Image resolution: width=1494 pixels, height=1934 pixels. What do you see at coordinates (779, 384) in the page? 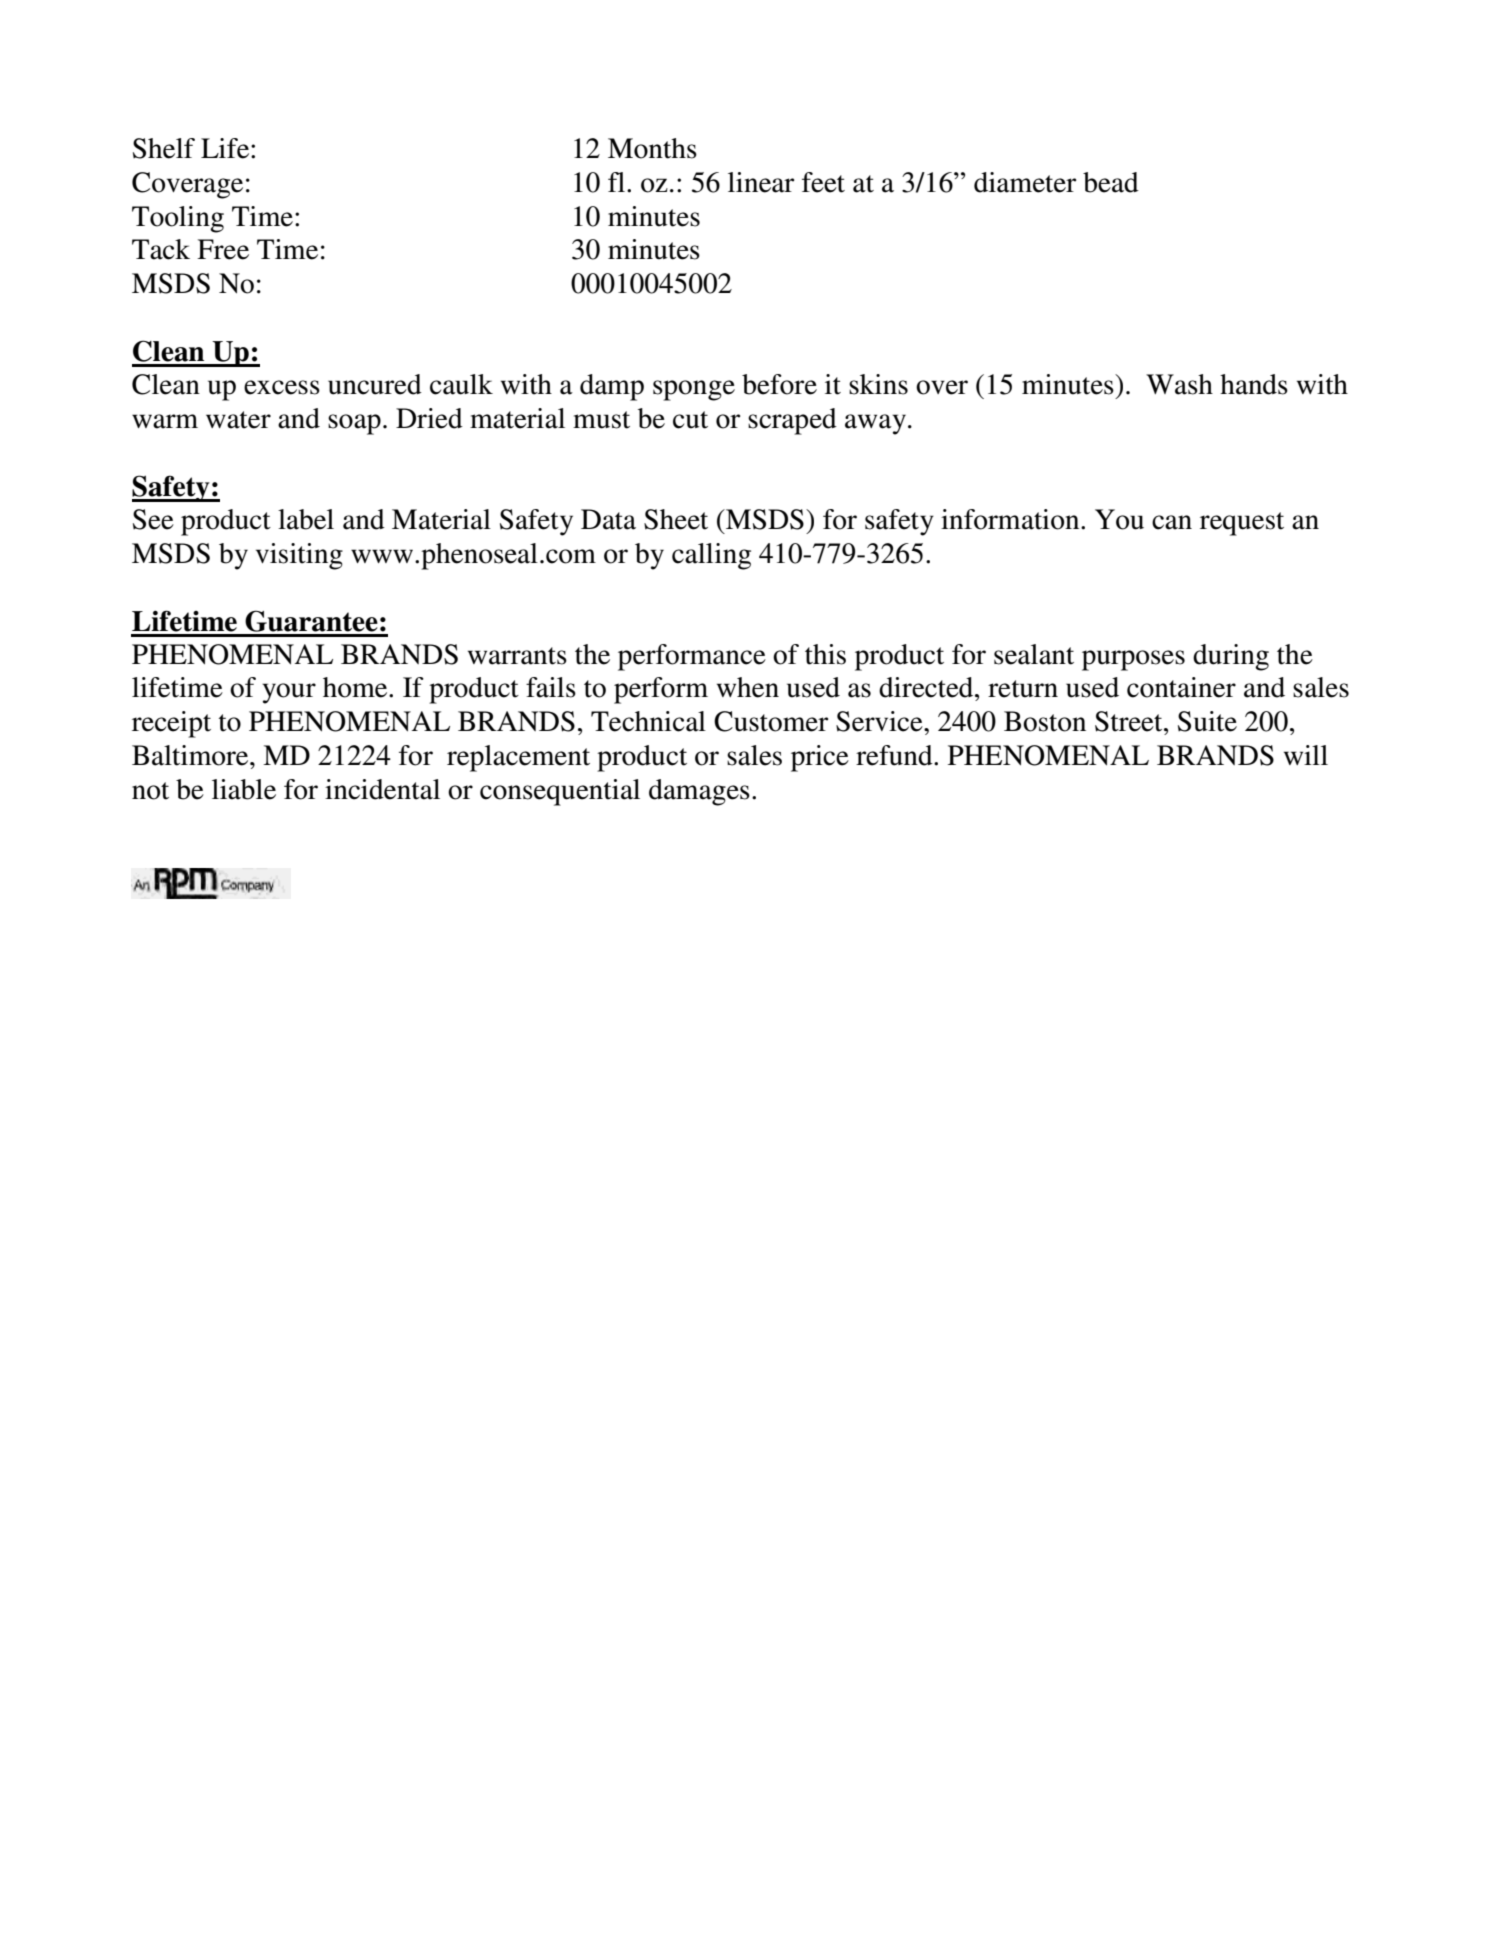
I see `before` at bounding box center [779, 384].
